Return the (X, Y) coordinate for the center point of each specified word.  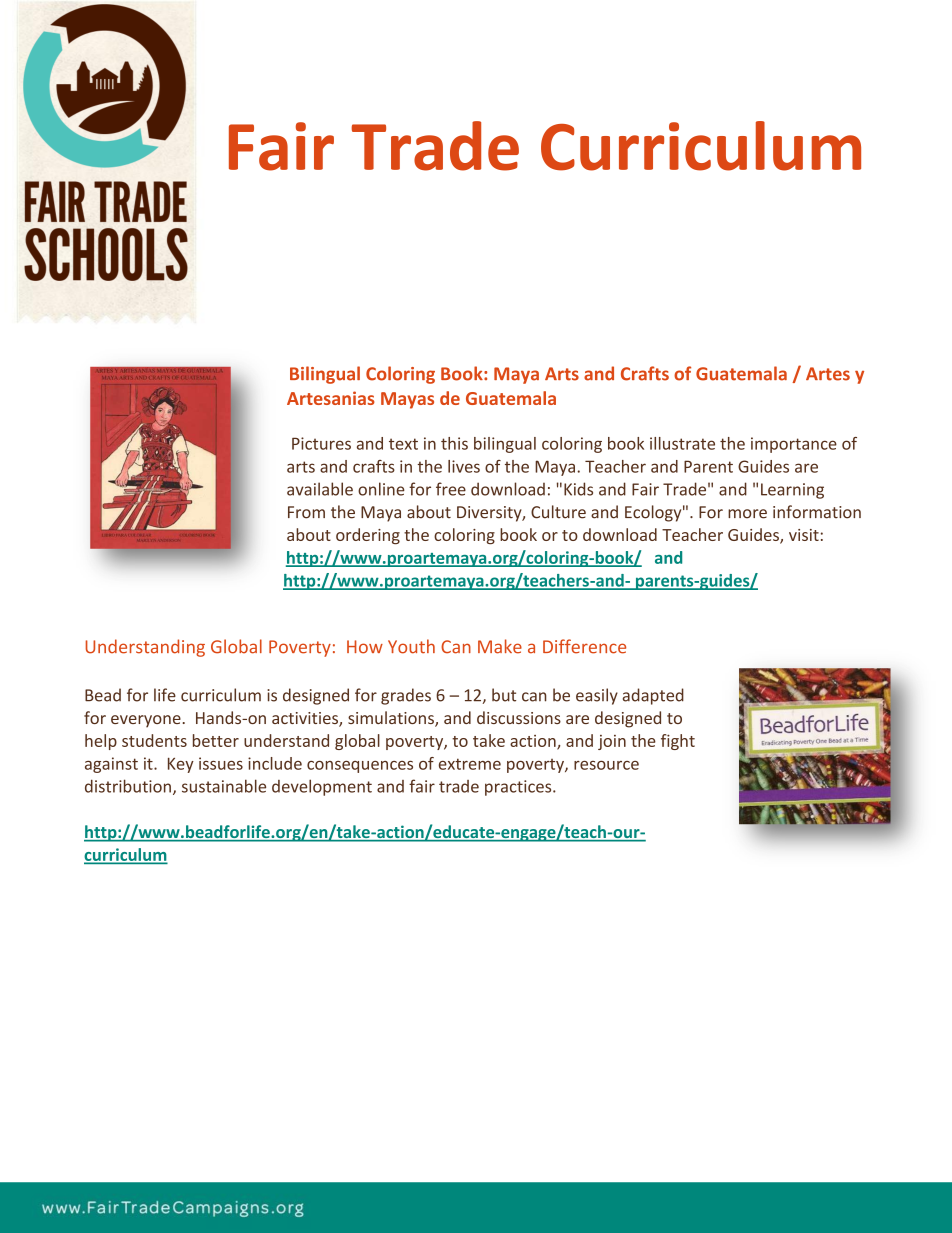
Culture (558, 512)
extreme (470, 764)
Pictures (321, 443)
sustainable (224, 786)
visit (804, 535)
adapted (653, 696)
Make (500, 646)
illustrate (682, 443)
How (365, 647)
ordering (368, 536)
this (454, 443)
